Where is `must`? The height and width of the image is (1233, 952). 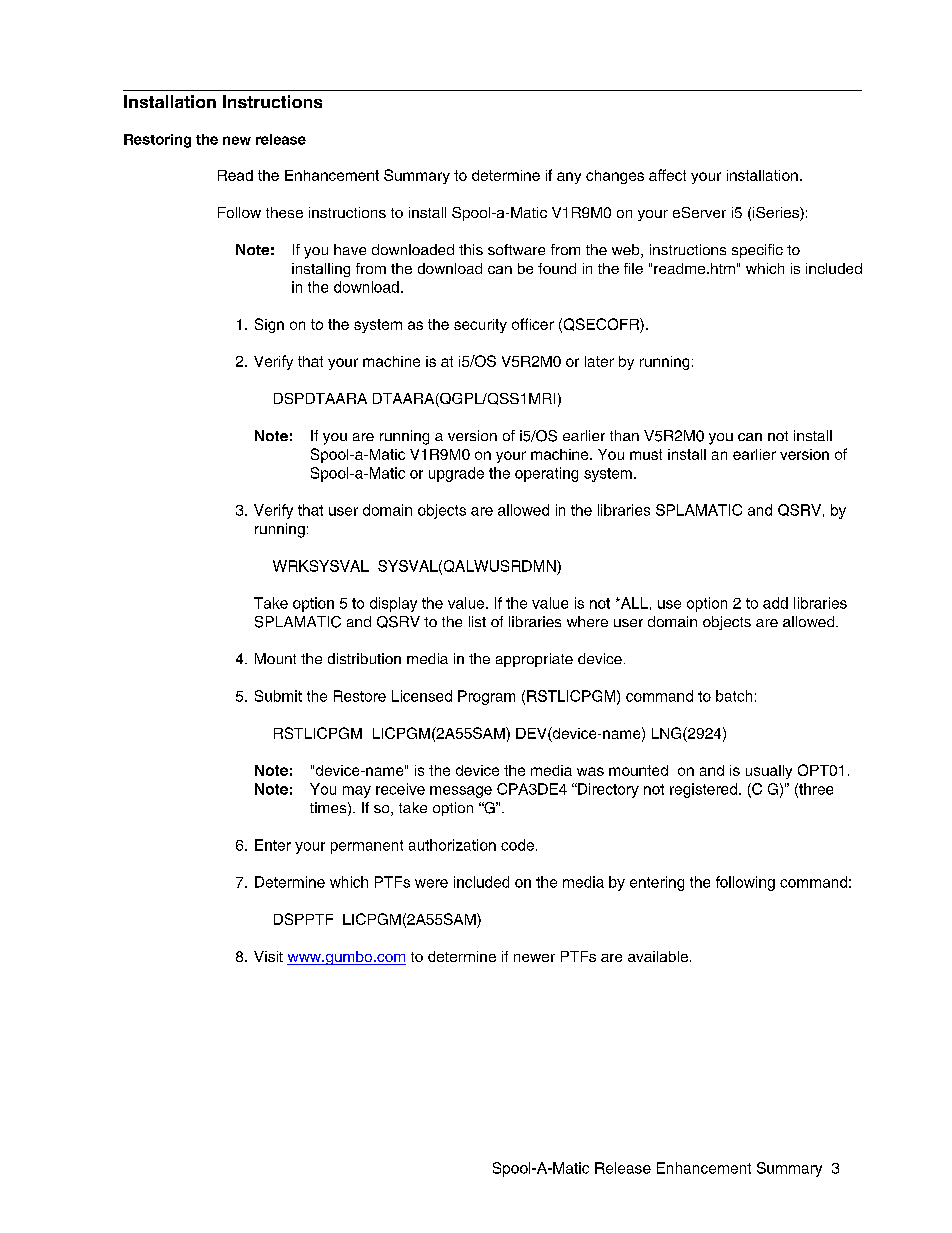
must is located at coordinates (646, 454).
